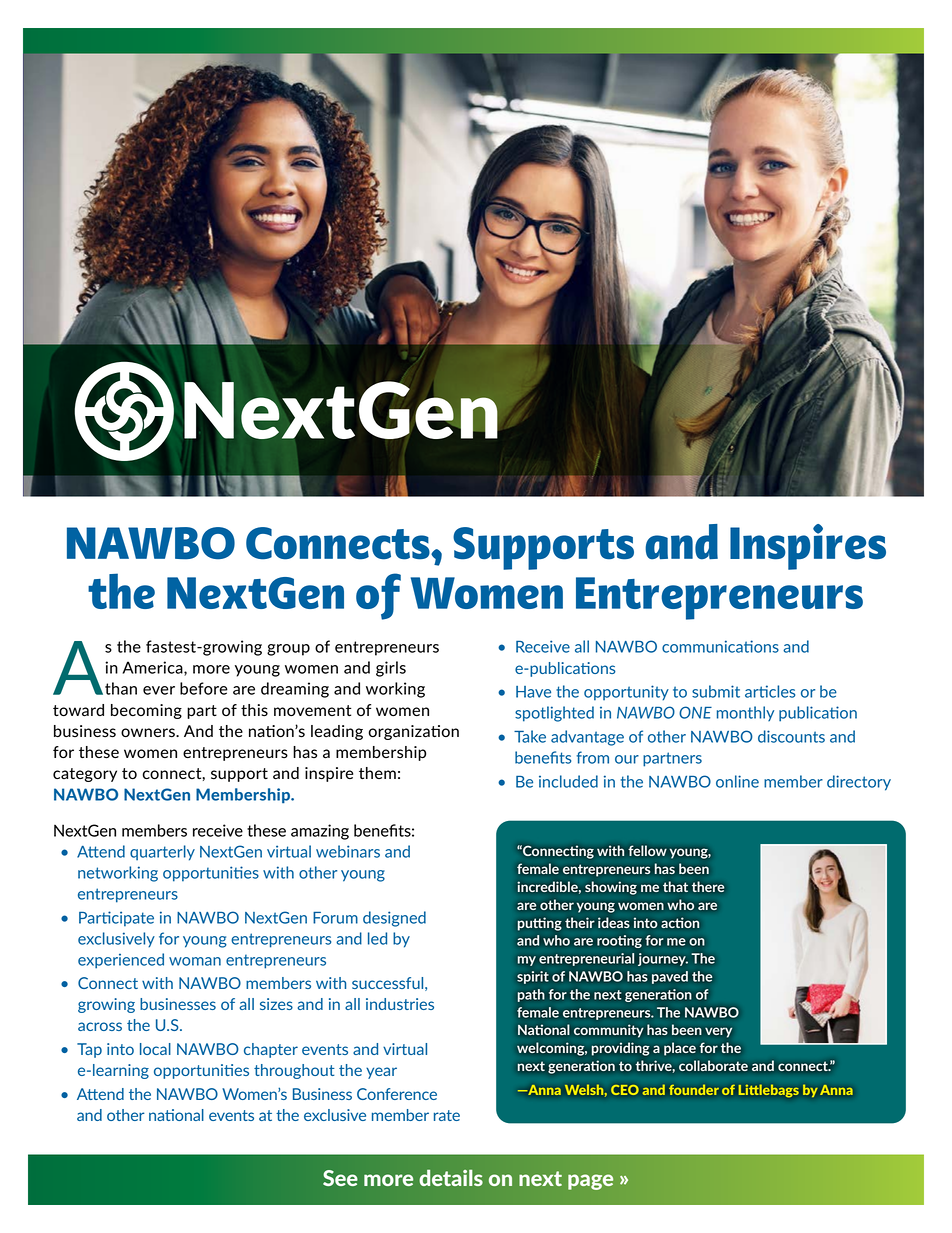 Image resolution: width=952 pixels, height=1233 pixels. Describe the element at coordinates (276, 1004) in the screenshot. I see `sizes` at that location.
